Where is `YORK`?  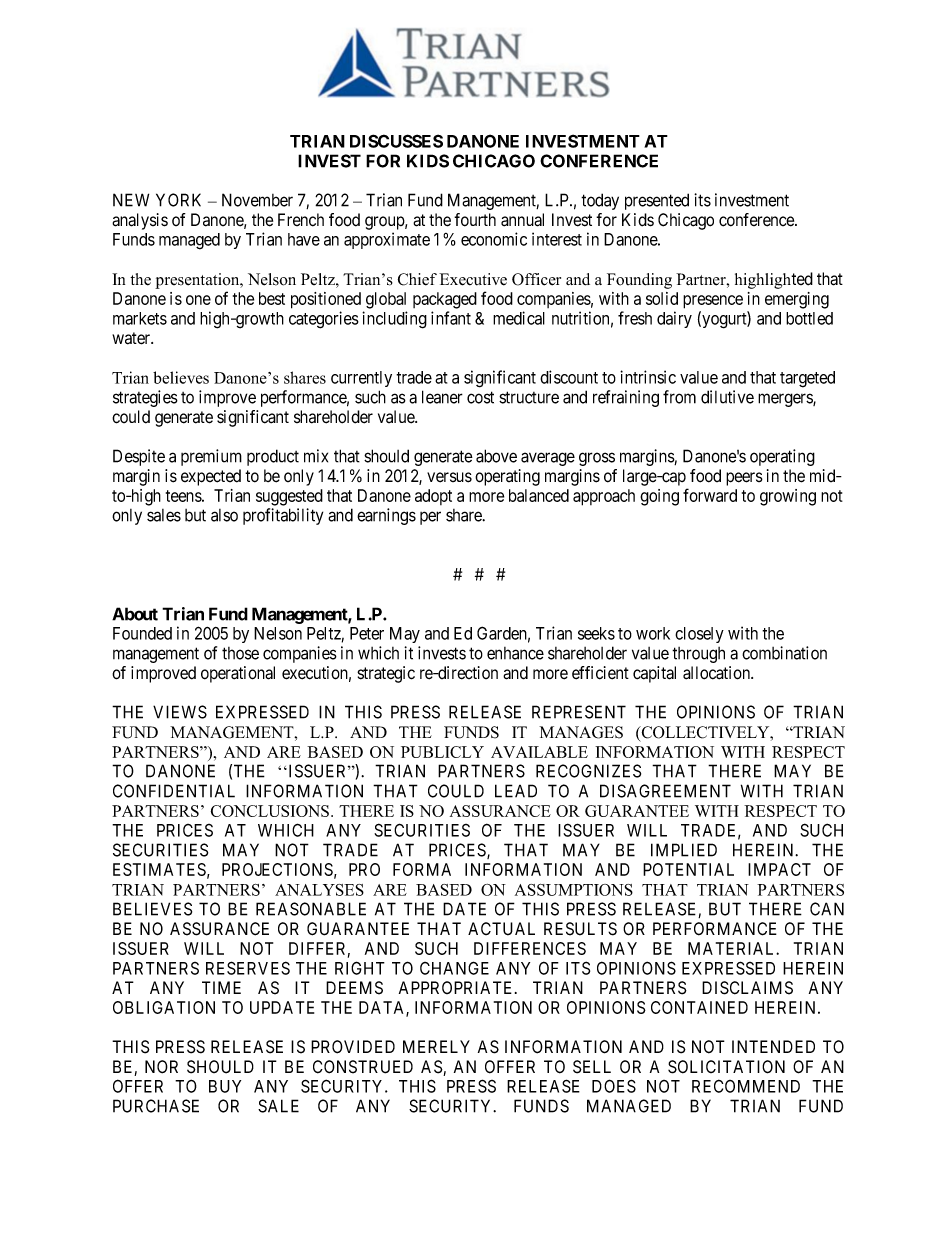
YORK is located at coordinates (178, 200).
